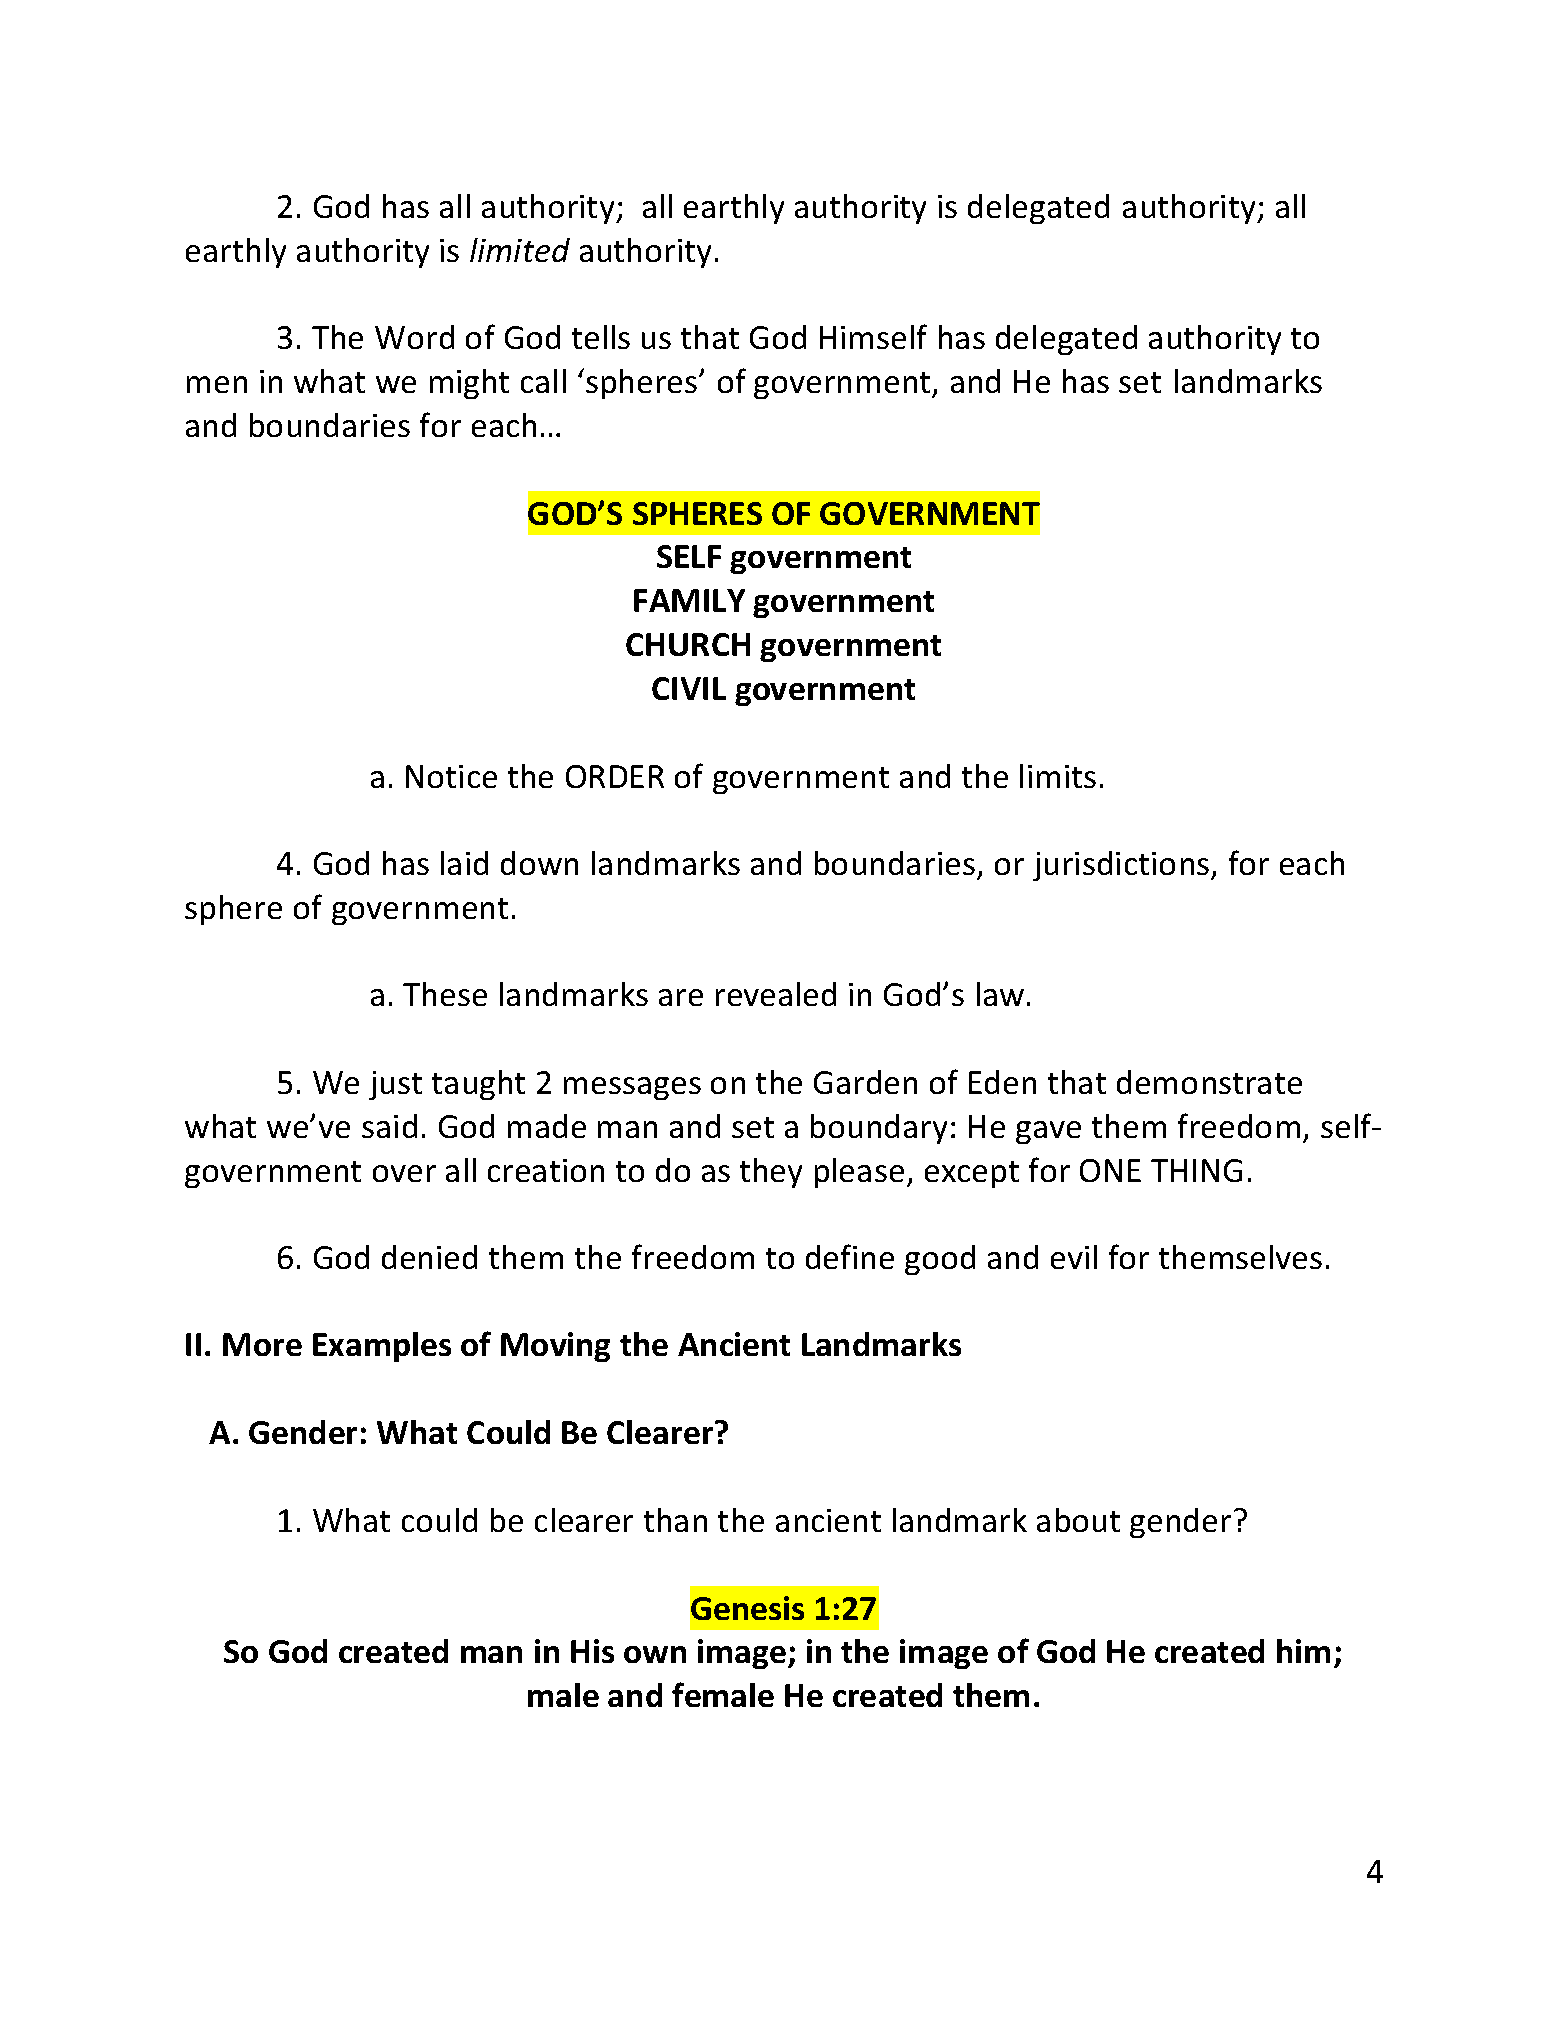 The width and height of the page is (1568, 2029). I want to click on Word, so click(414, 337).
